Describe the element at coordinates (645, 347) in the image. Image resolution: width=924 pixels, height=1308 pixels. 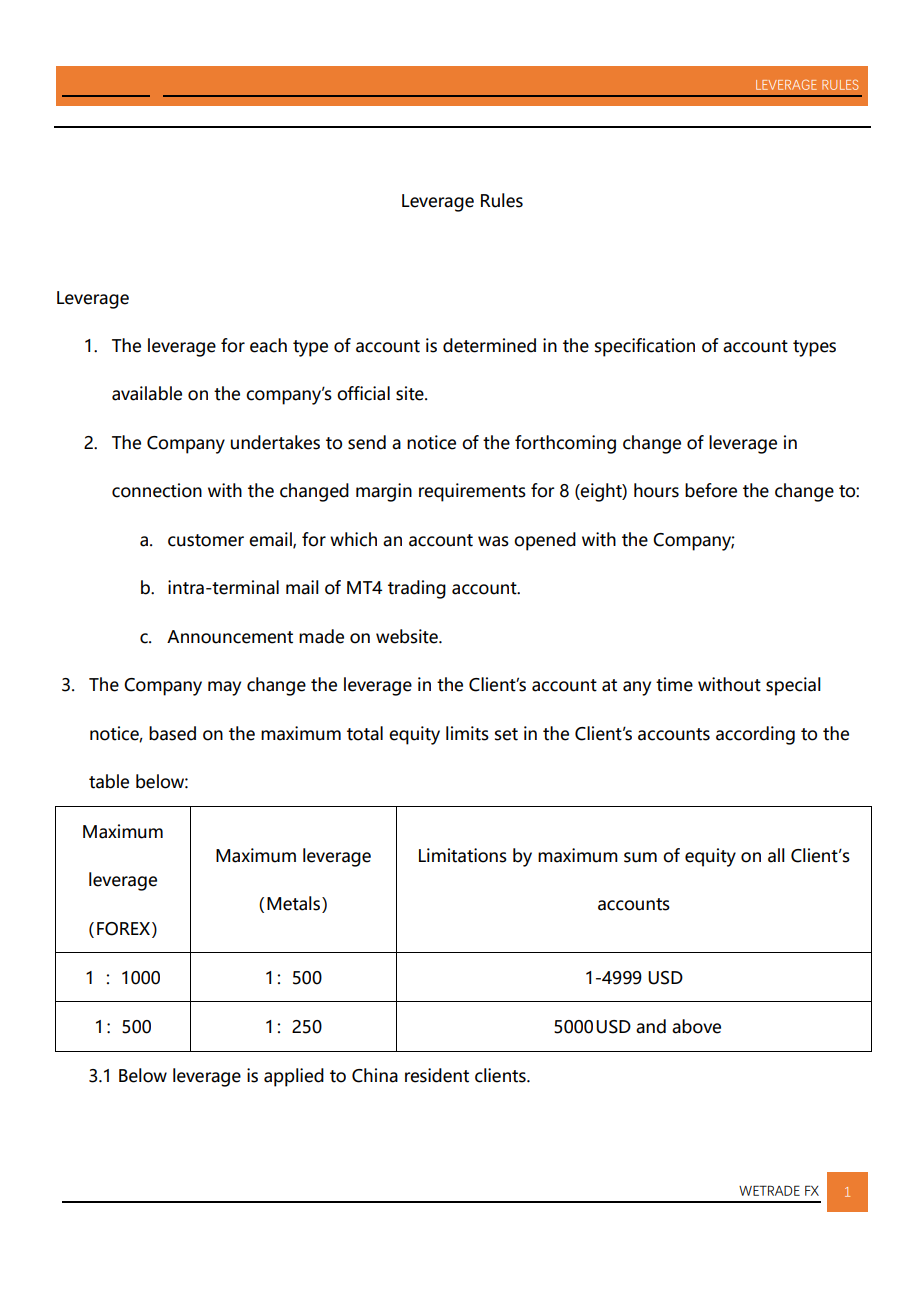
I see `specification` at that location.
